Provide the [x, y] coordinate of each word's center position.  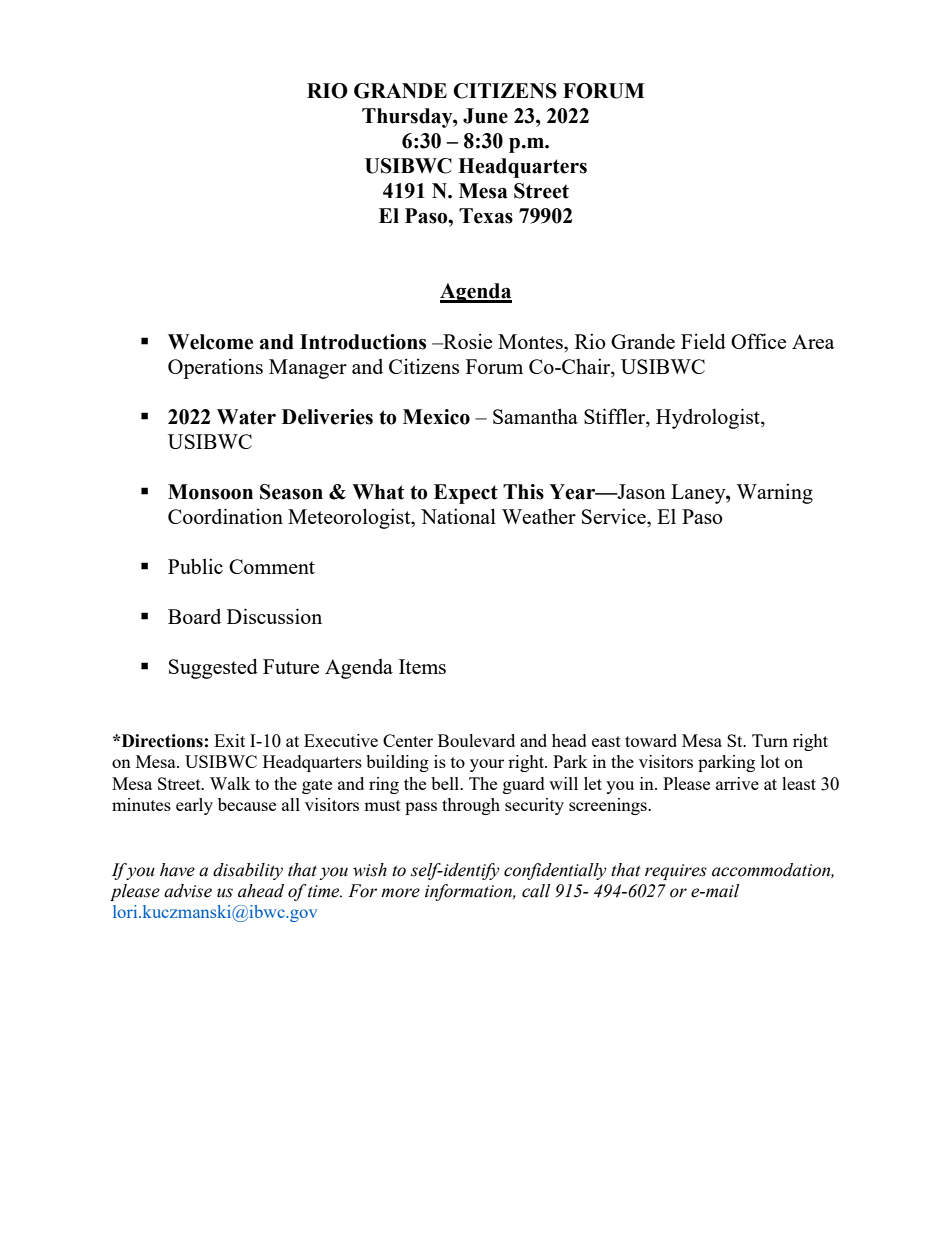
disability [248, 871]
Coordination [225, 516]
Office [758, 341]
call [536, 891]
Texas [486, 216]
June [485, 116]
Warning [774, 493]
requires [676, 872]
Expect [466, 494]
